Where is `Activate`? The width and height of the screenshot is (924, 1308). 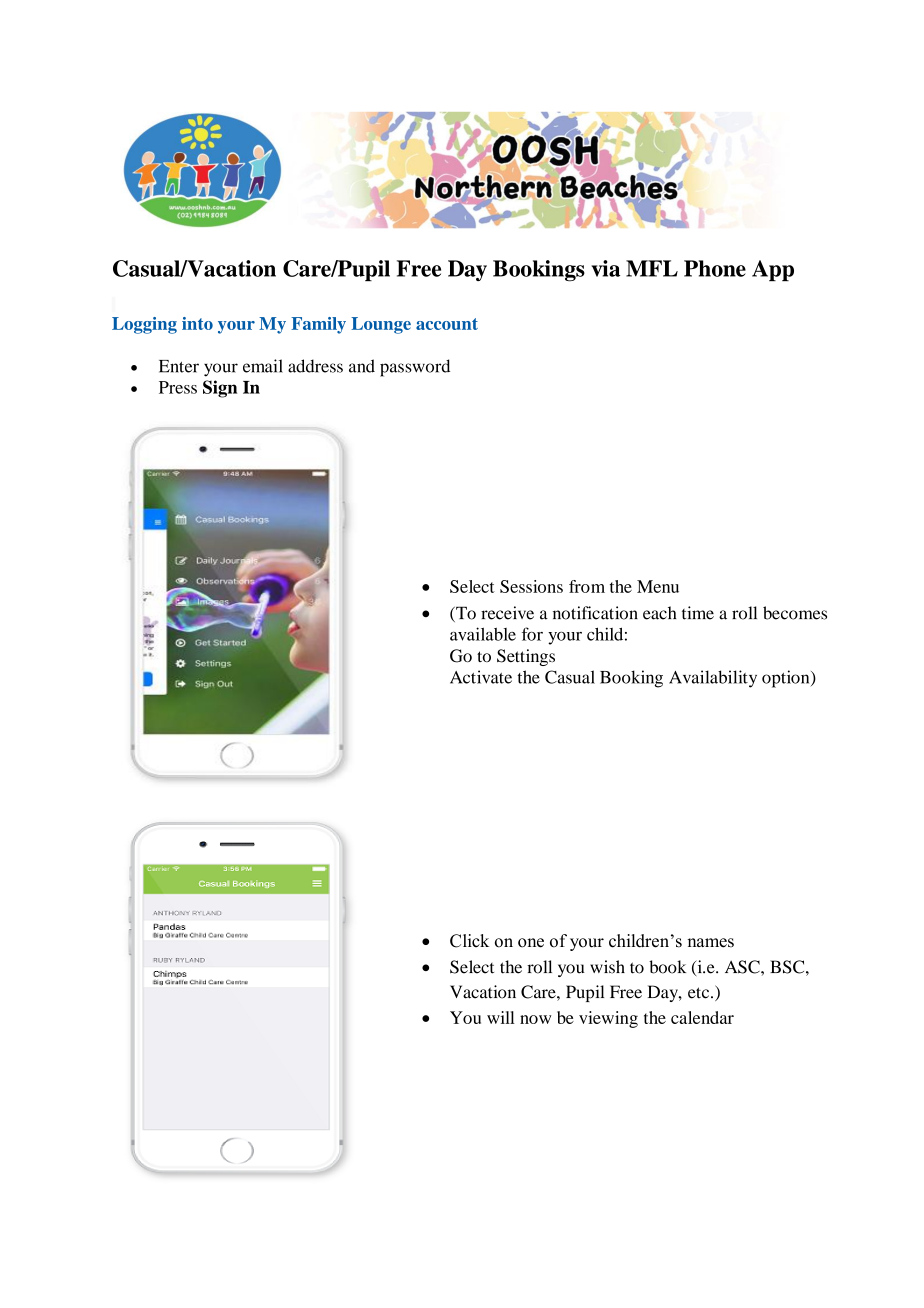
Activate is located at coordinates (481, 677).
